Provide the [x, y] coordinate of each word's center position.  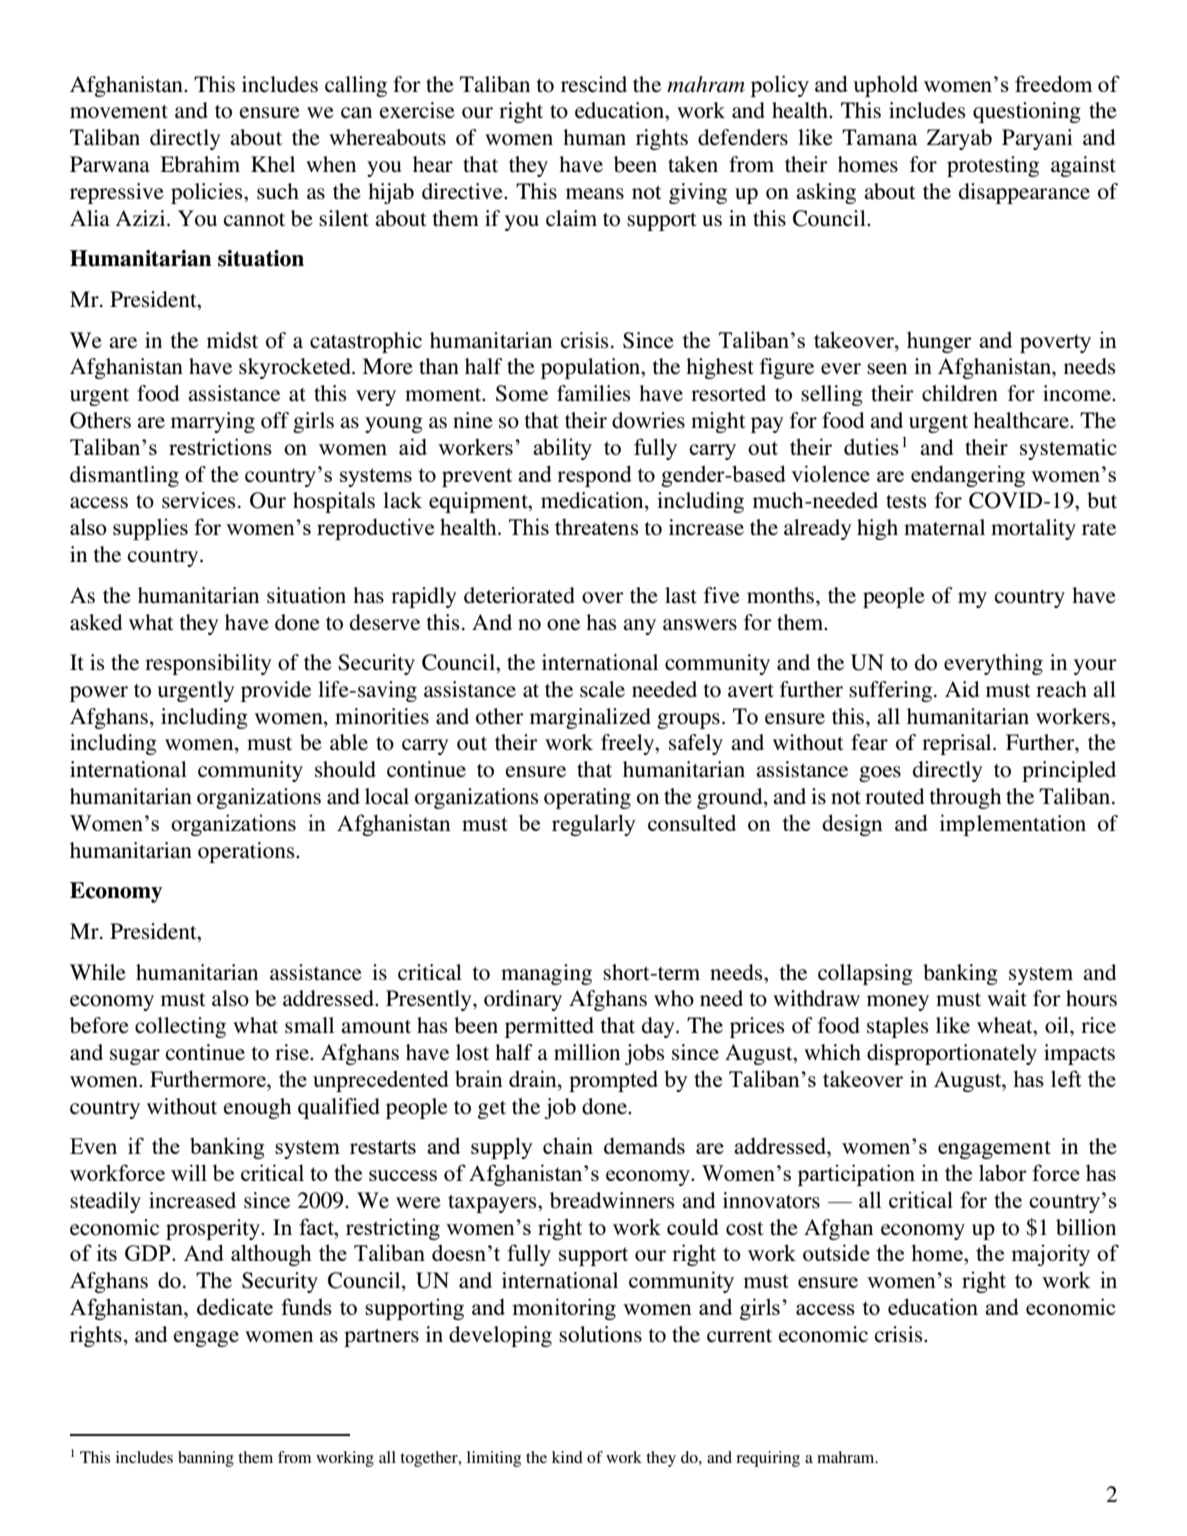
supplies [150, 529]
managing [546, 974]
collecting [180, 1027]
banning [206, 1459]
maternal [944, 527]
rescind [594, 84]
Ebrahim [200, 164]
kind [567, 1457]
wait [1007, 998]
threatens [596, 527]
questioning [1027, 112]
